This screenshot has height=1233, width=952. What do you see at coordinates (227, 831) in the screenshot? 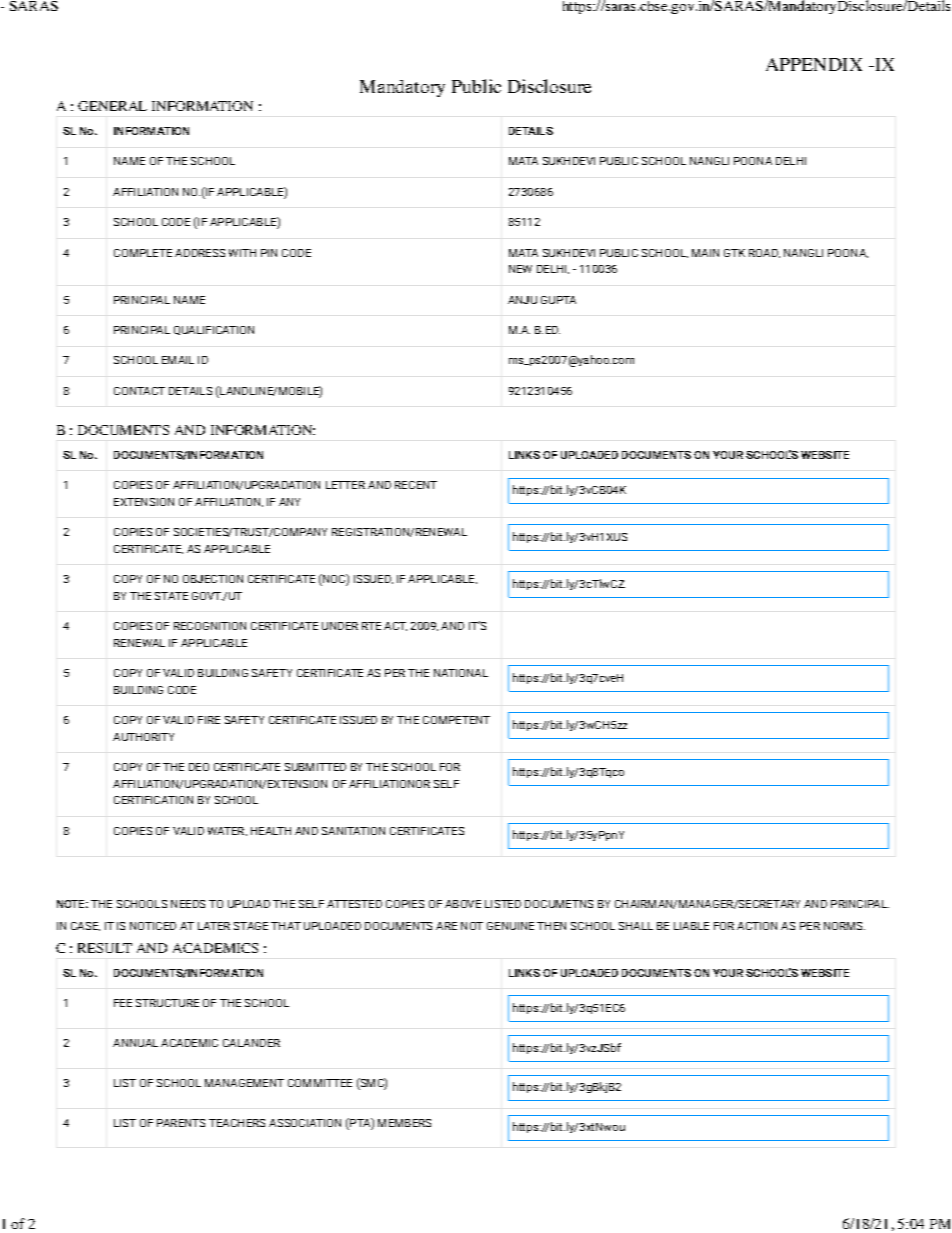
I see `WATER` at bounding box center [227, 831].
